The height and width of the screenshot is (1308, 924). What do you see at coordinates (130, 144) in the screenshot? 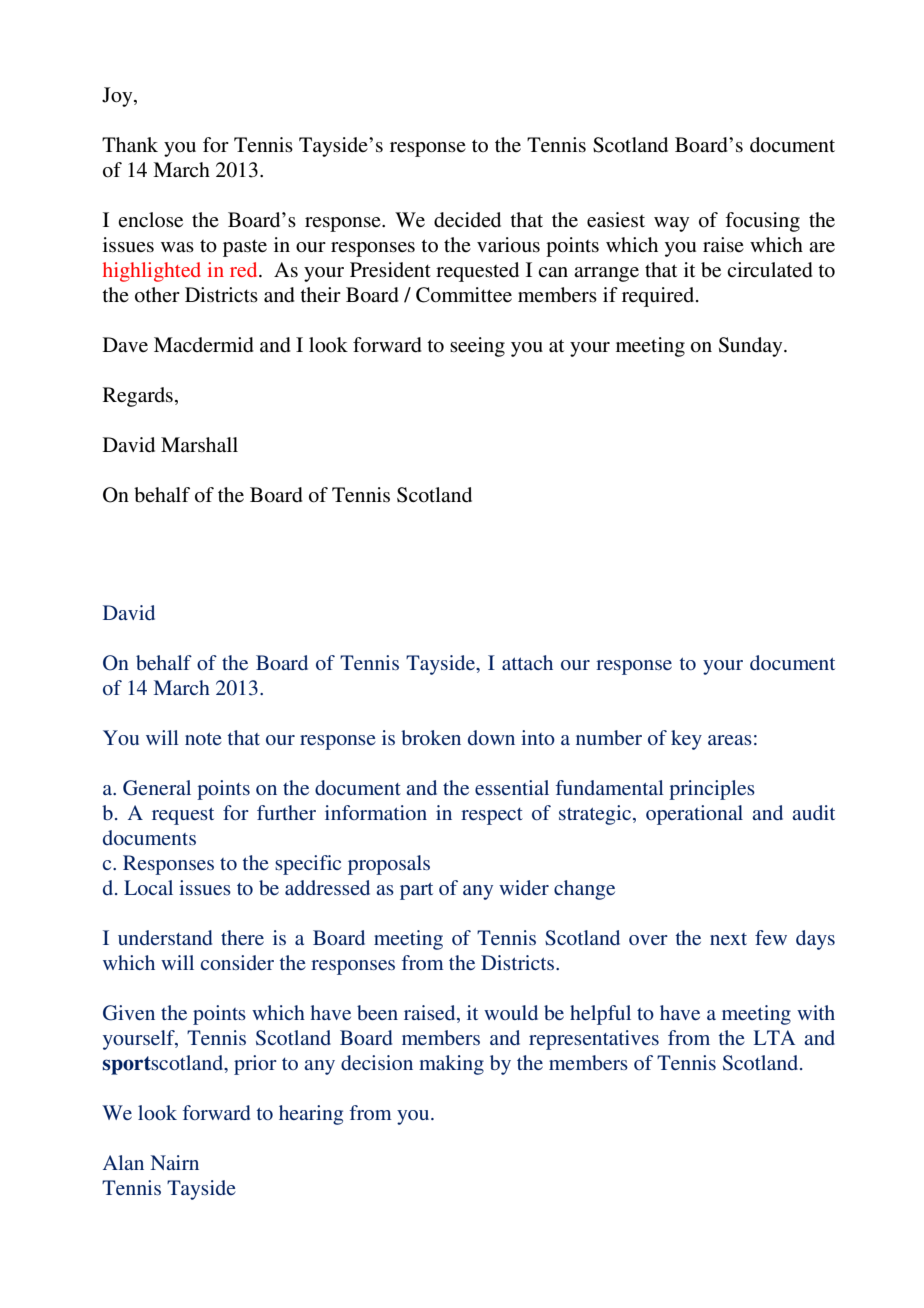
I see `Thank` at bounding box center [130, 144].
